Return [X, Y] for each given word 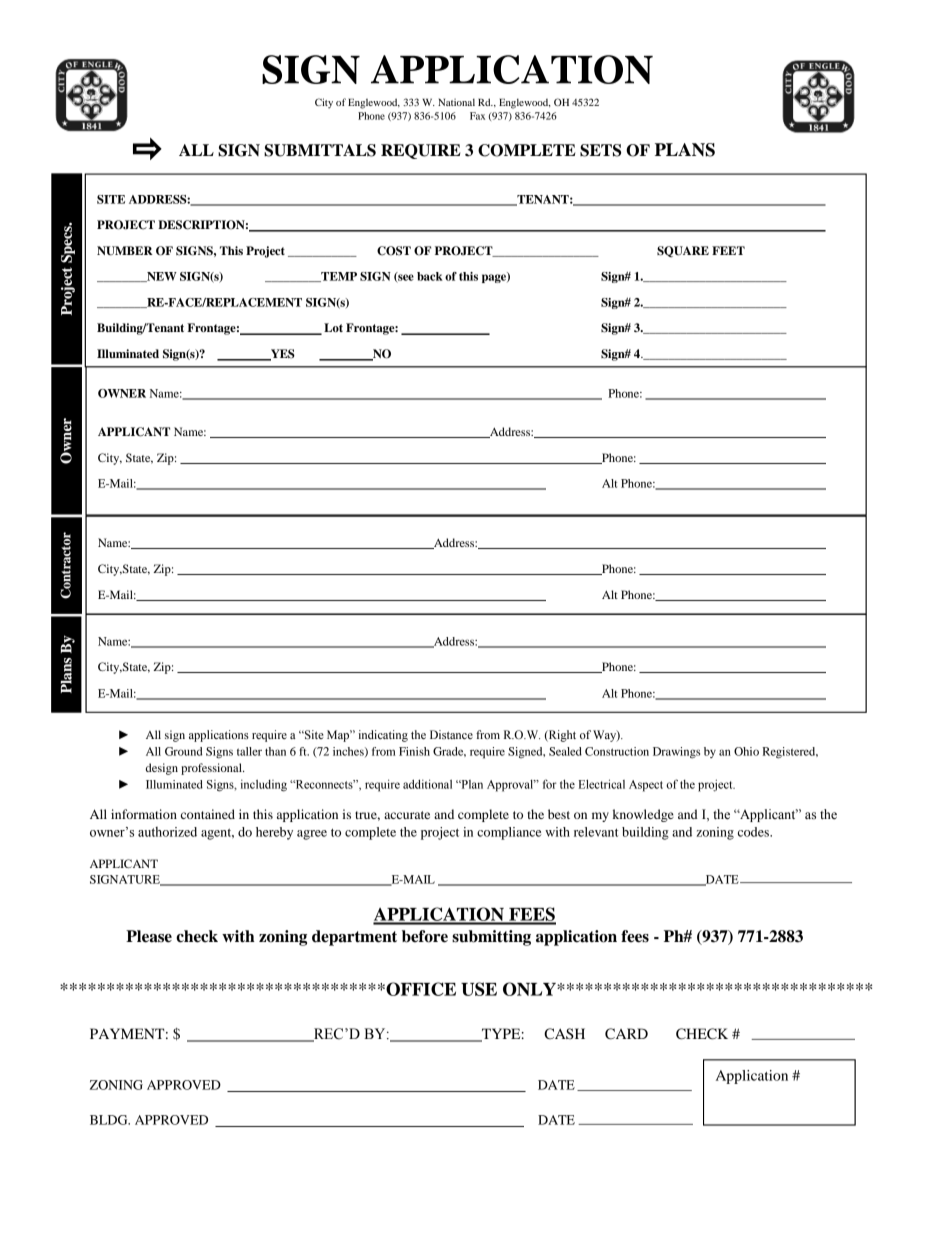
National [456, 102]
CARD [626, 1034]
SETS [600, 150]
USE [479, 989]
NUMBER [125, 251]
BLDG [110, 1120]
